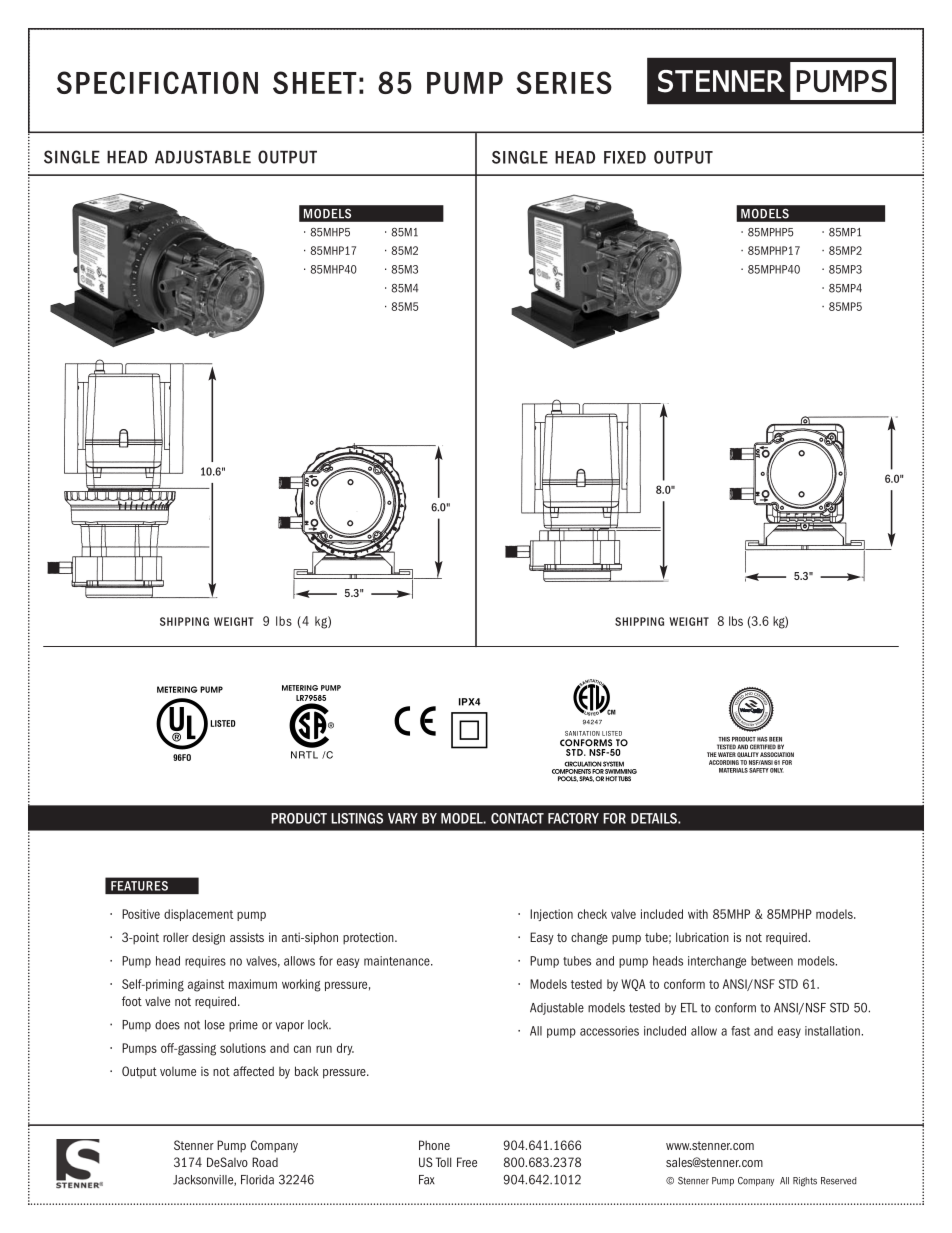 This page has height=1233, width=952. I want to click on Road, so click(265, 1162).
